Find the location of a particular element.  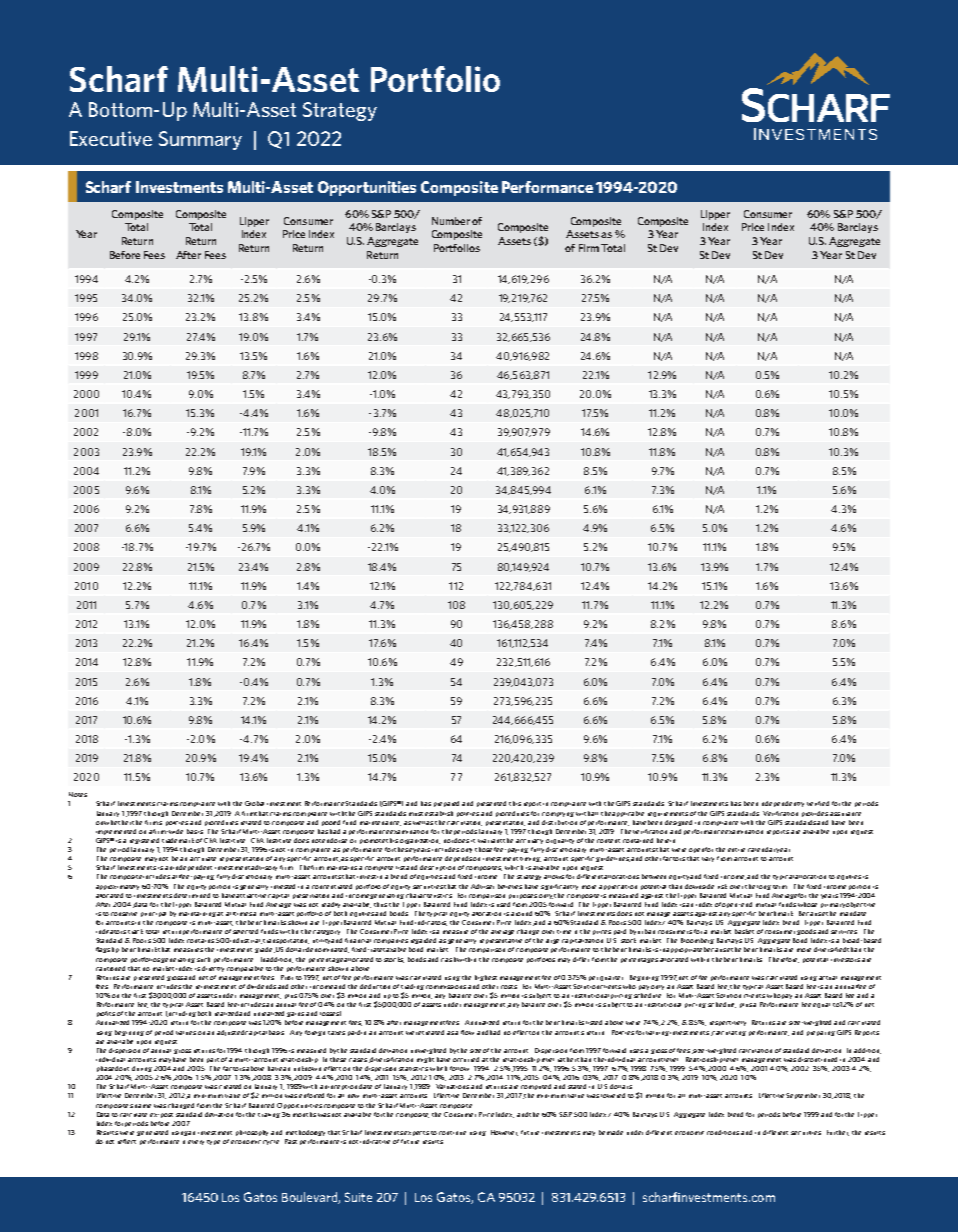

Further is located at coordinates (838, 1133).
